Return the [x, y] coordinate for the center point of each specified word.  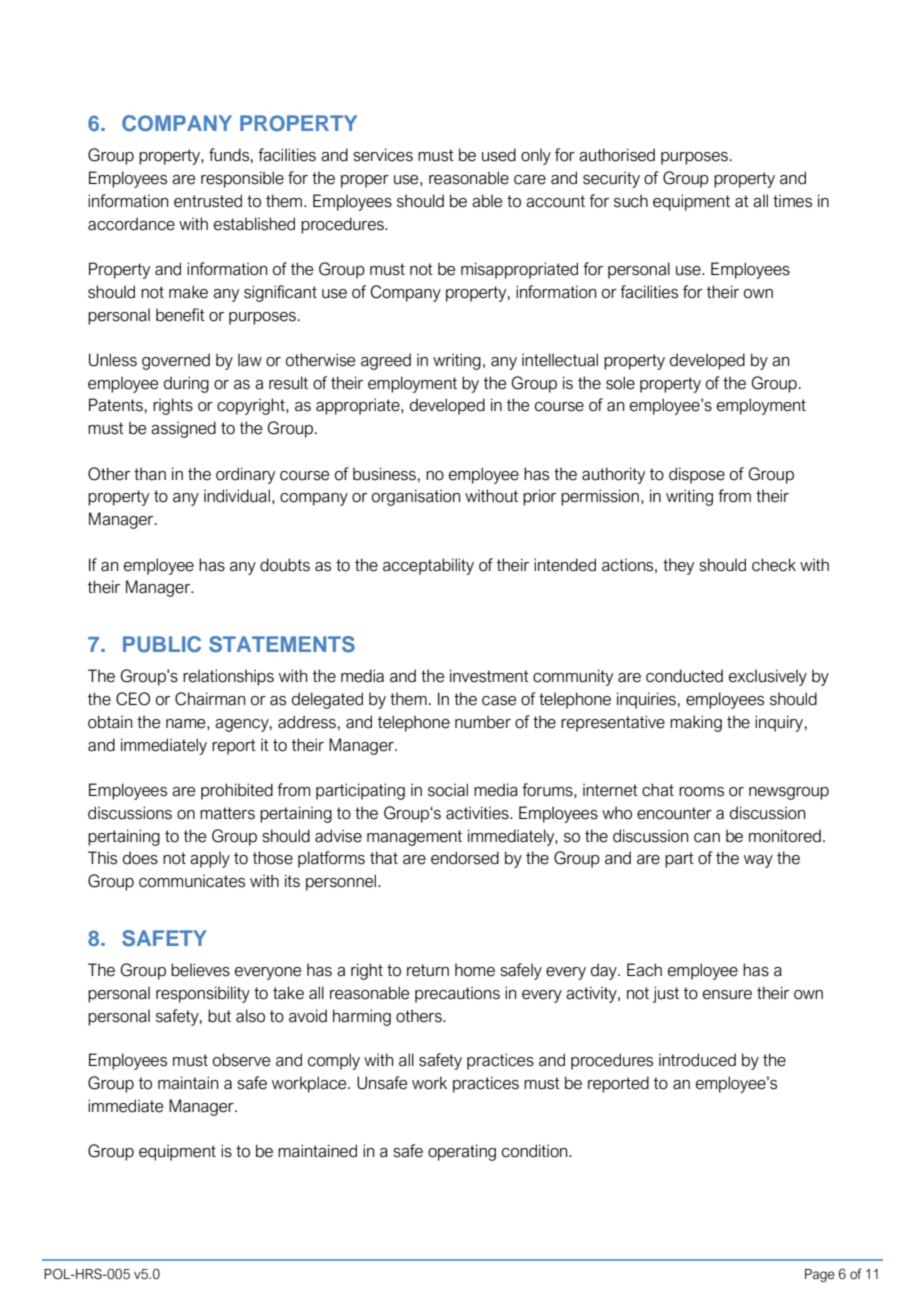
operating [462, 1152]
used [499, 155]
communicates [192, 881]
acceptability [428, 566]
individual [237, 496]
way [758, 861]
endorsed [465, 858]
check [774, 565]
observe [241, 1060]
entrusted [208, 201]
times [792, 201]
